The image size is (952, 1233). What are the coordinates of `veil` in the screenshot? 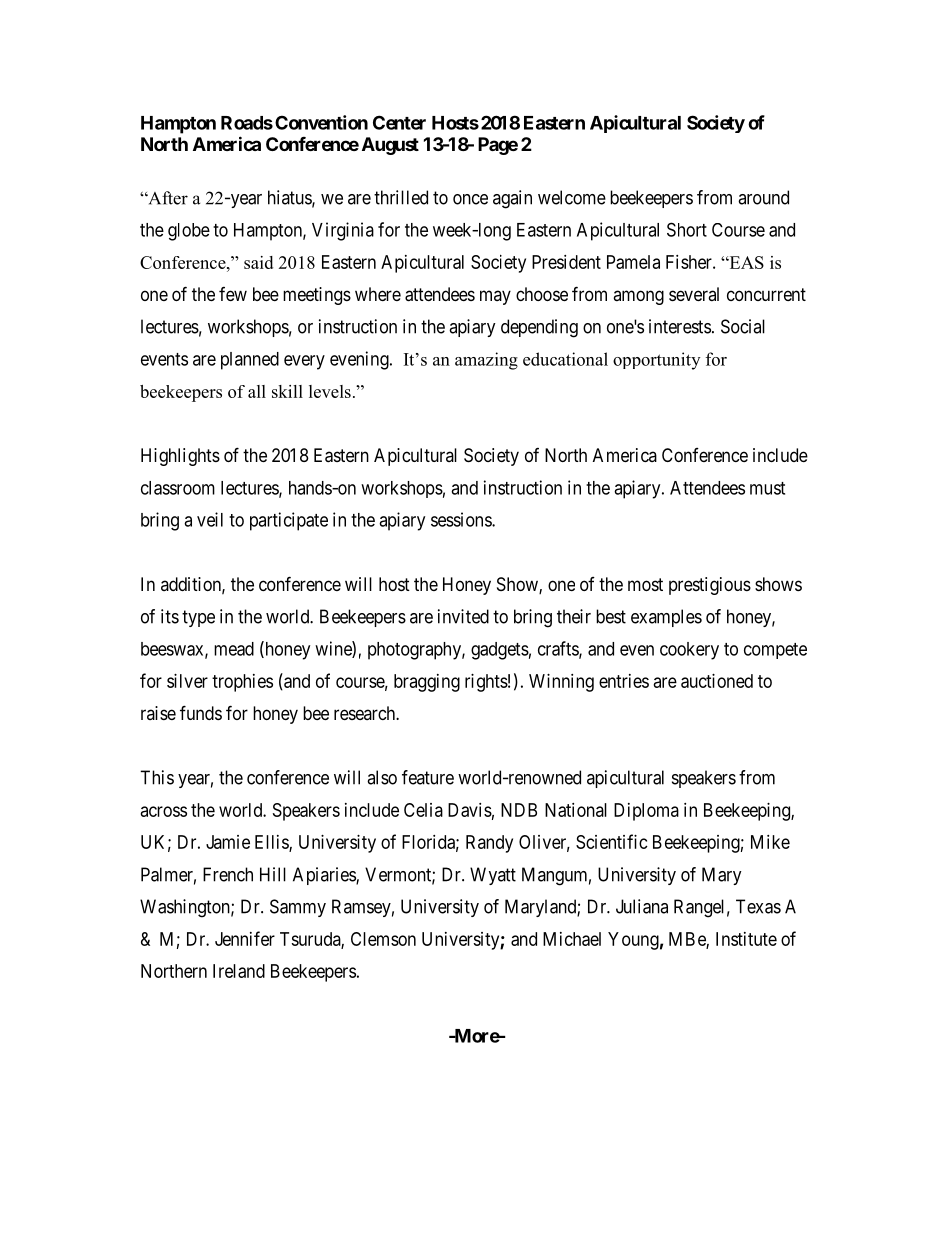 It's located at (210, 519).
